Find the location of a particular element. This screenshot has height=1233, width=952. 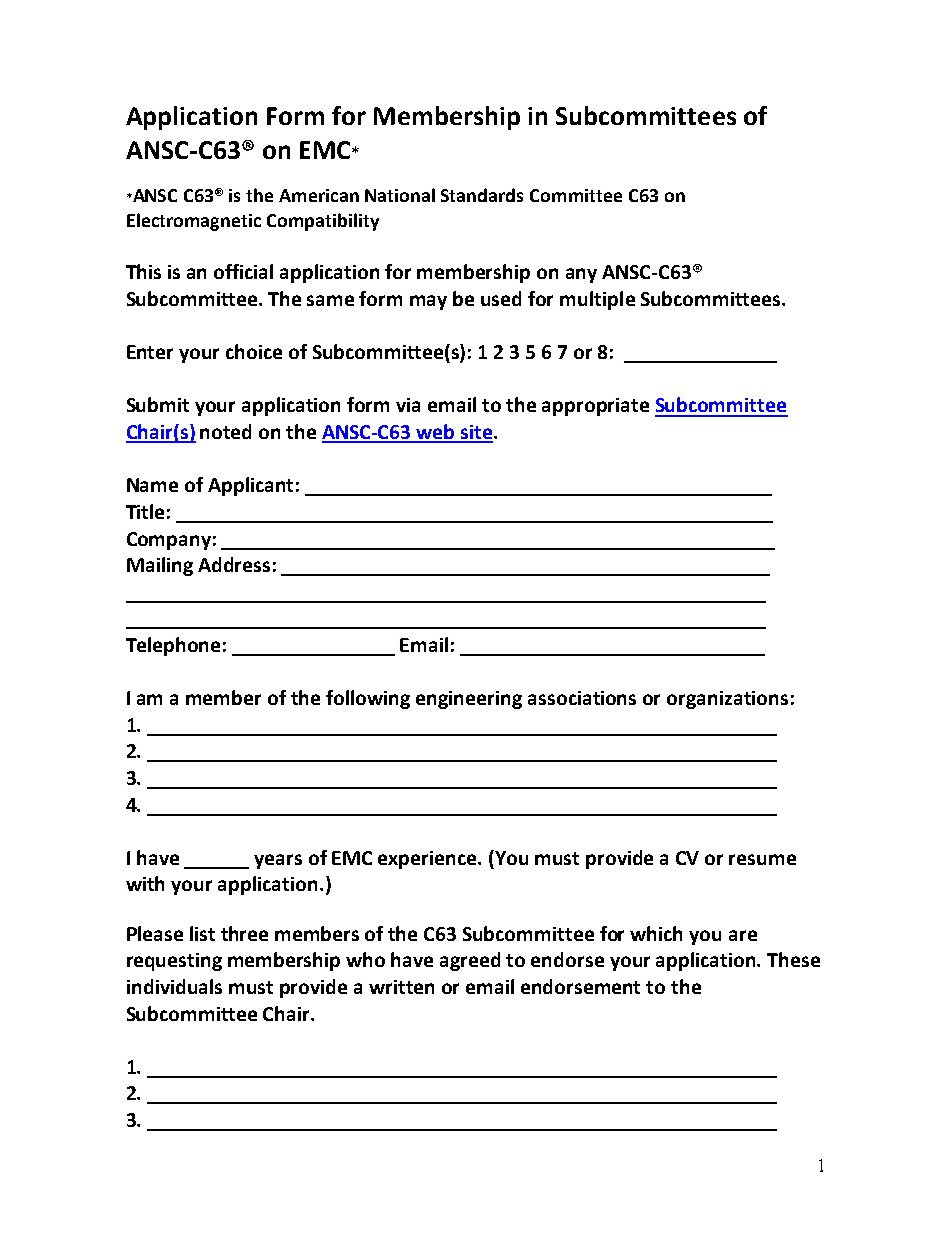

are is located at coordinates (743, 935).
